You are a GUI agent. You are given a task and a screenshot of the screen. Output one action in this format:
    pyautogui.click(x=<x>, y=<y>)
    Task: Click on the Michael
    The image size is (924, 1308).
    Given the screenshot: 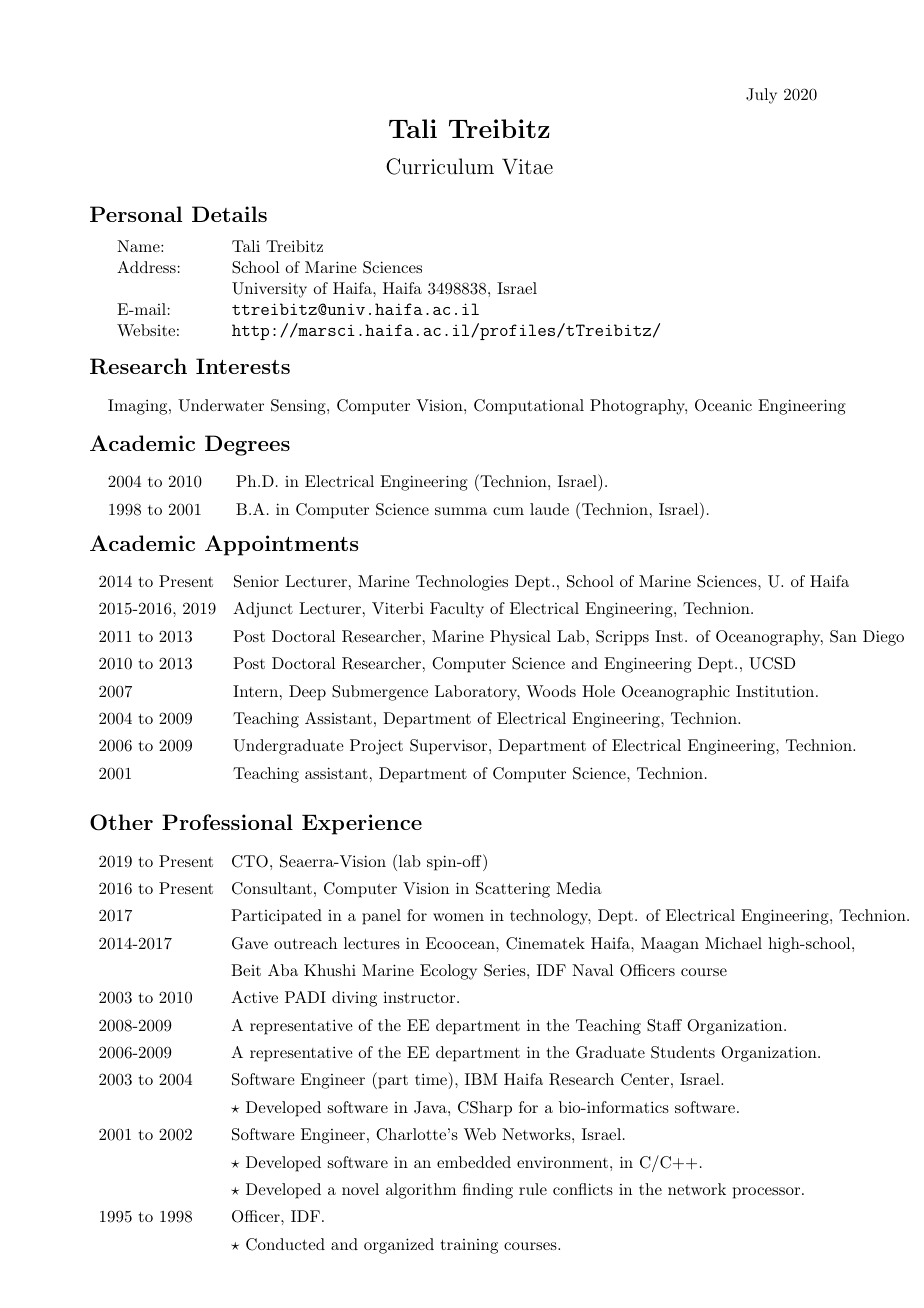 What is the action you would take?
    pyautogui.click(x=733, y=943)
